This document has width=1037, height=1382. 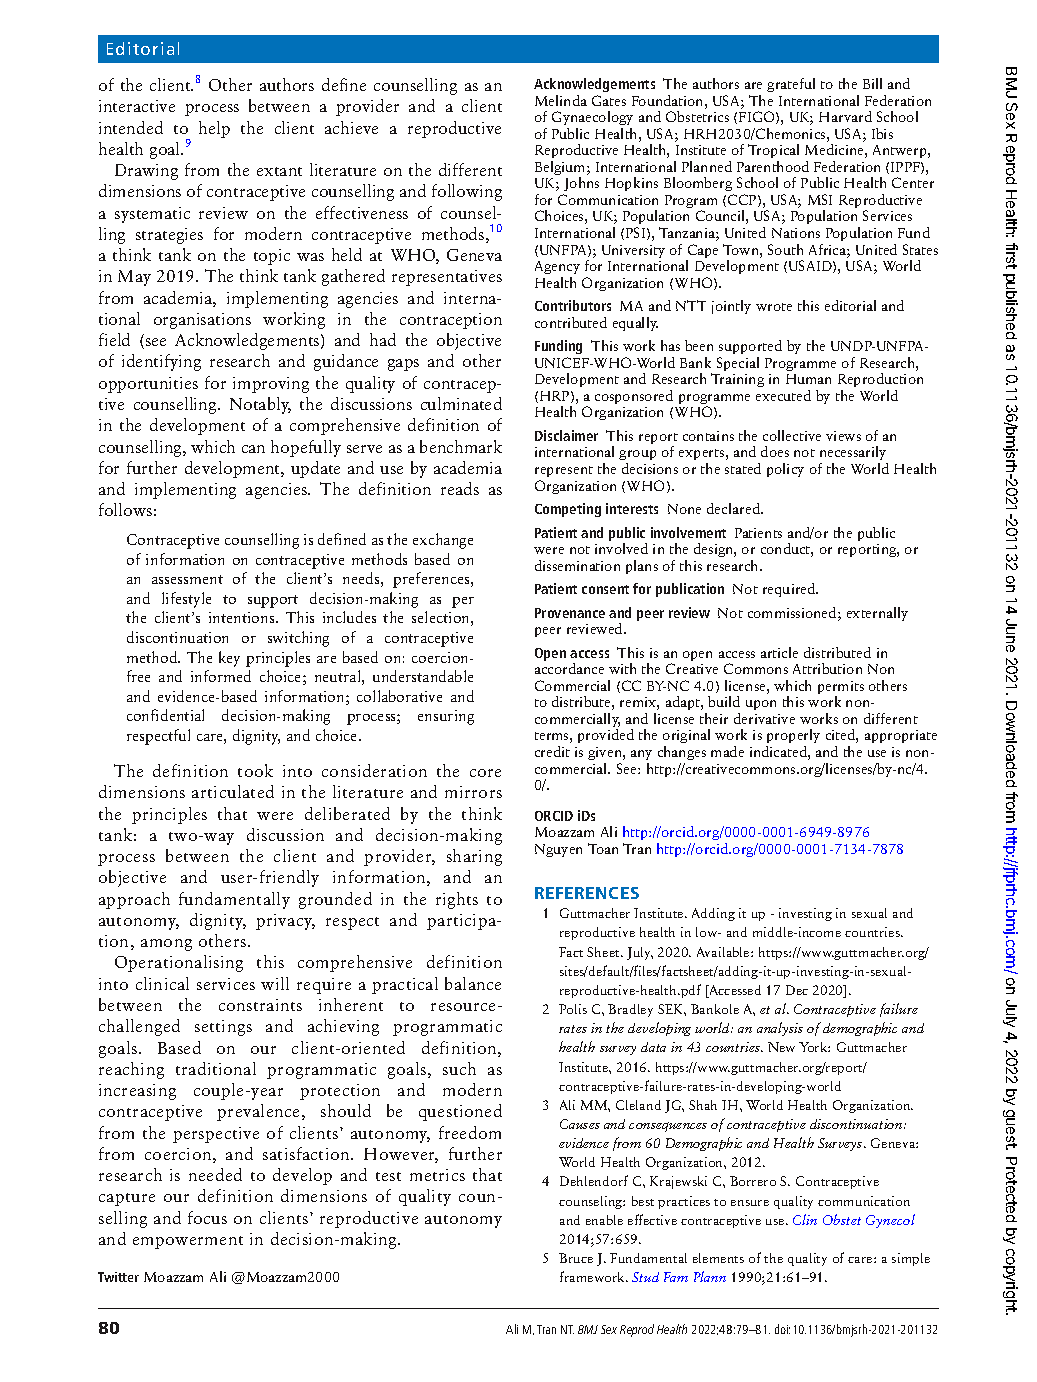 I want to click on Bruce, so click(x=576, y=1258).
